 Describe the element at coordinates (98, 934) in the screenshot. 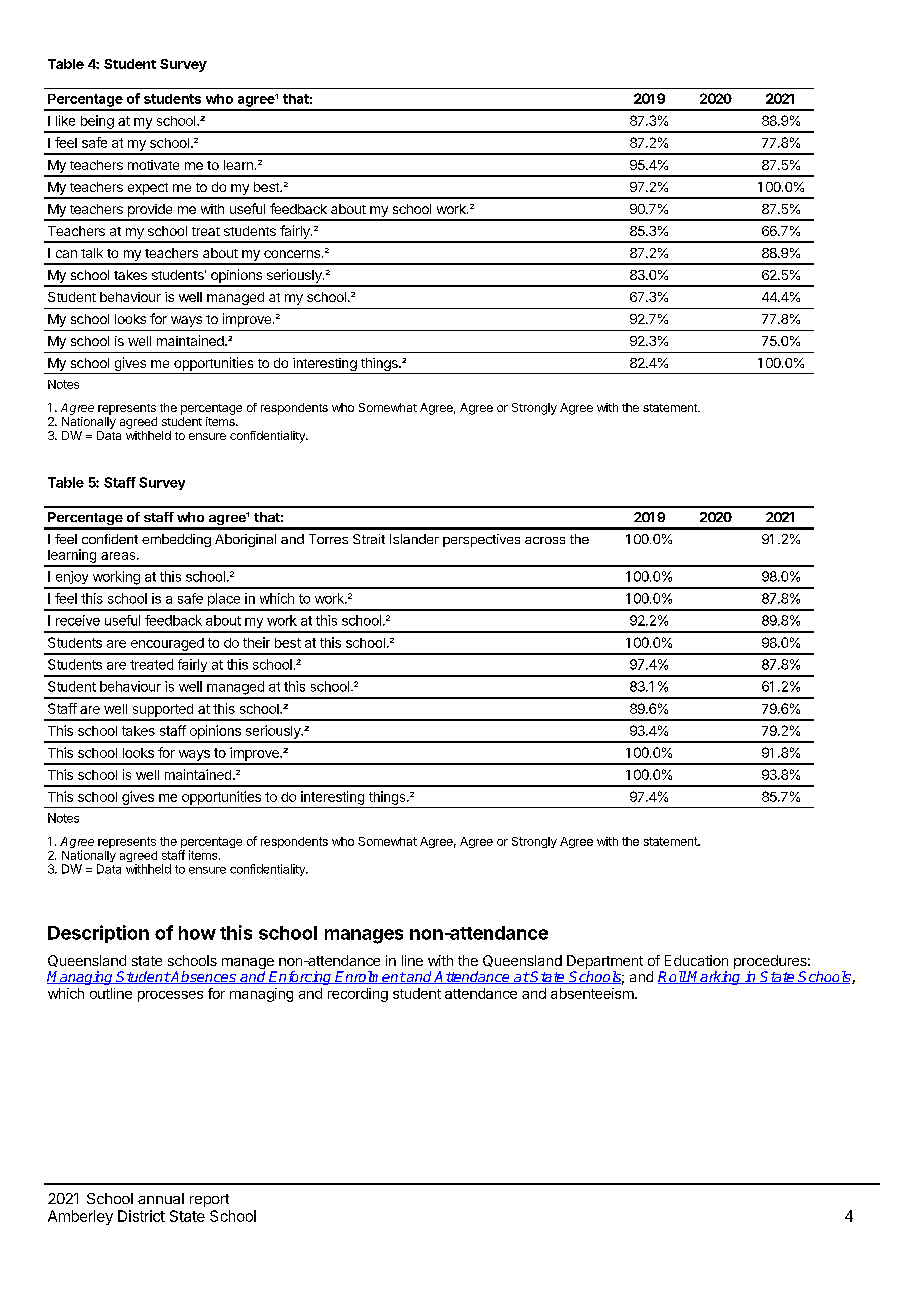

I see `Description` at that location.
